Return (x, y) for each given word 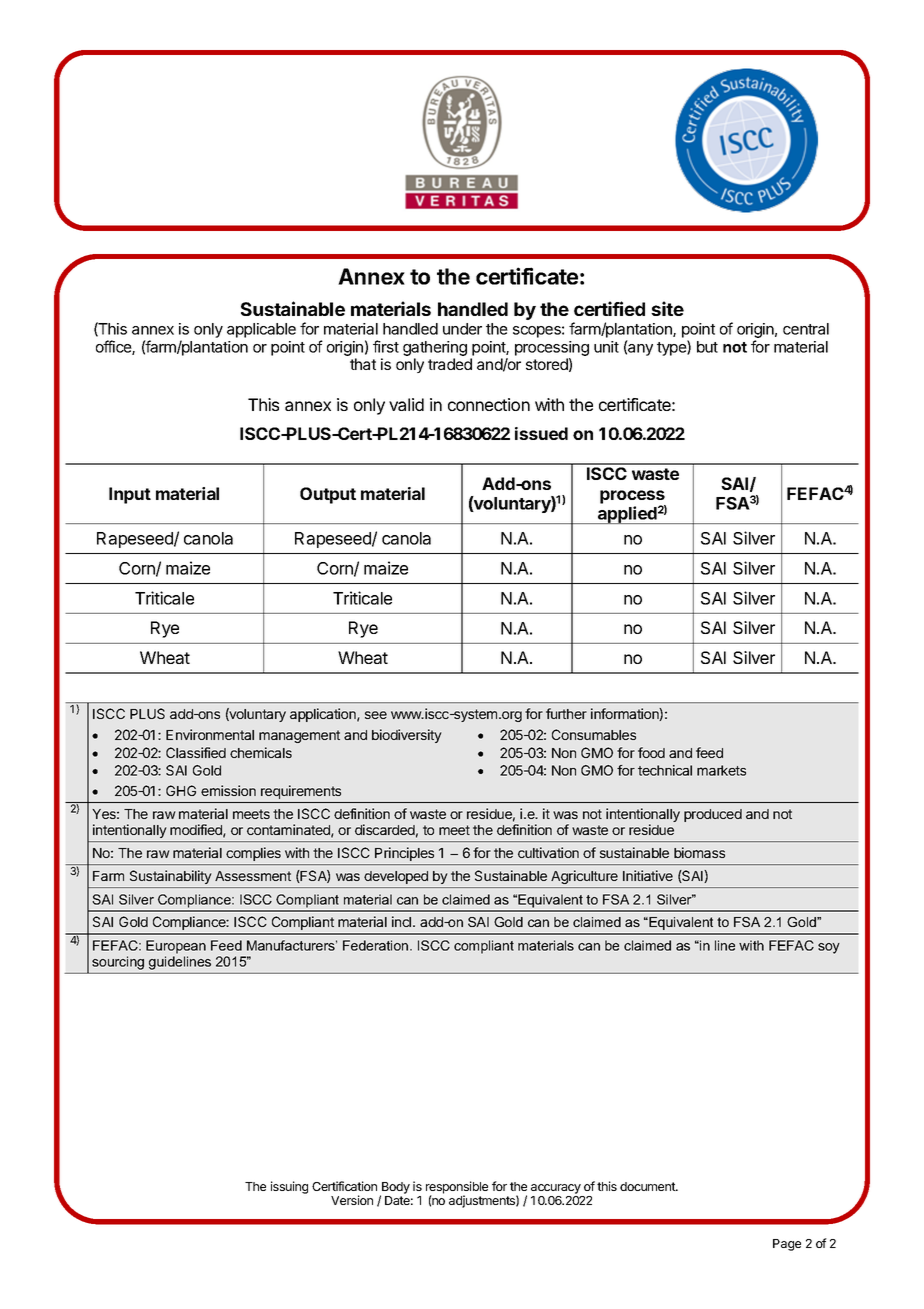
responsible (457, 1188)
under (462, 329)
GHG (181, 790)
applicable (261, 330)
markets (721, 770)
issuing (289, 1187)
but (707, 347)
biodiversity (407, 736)
